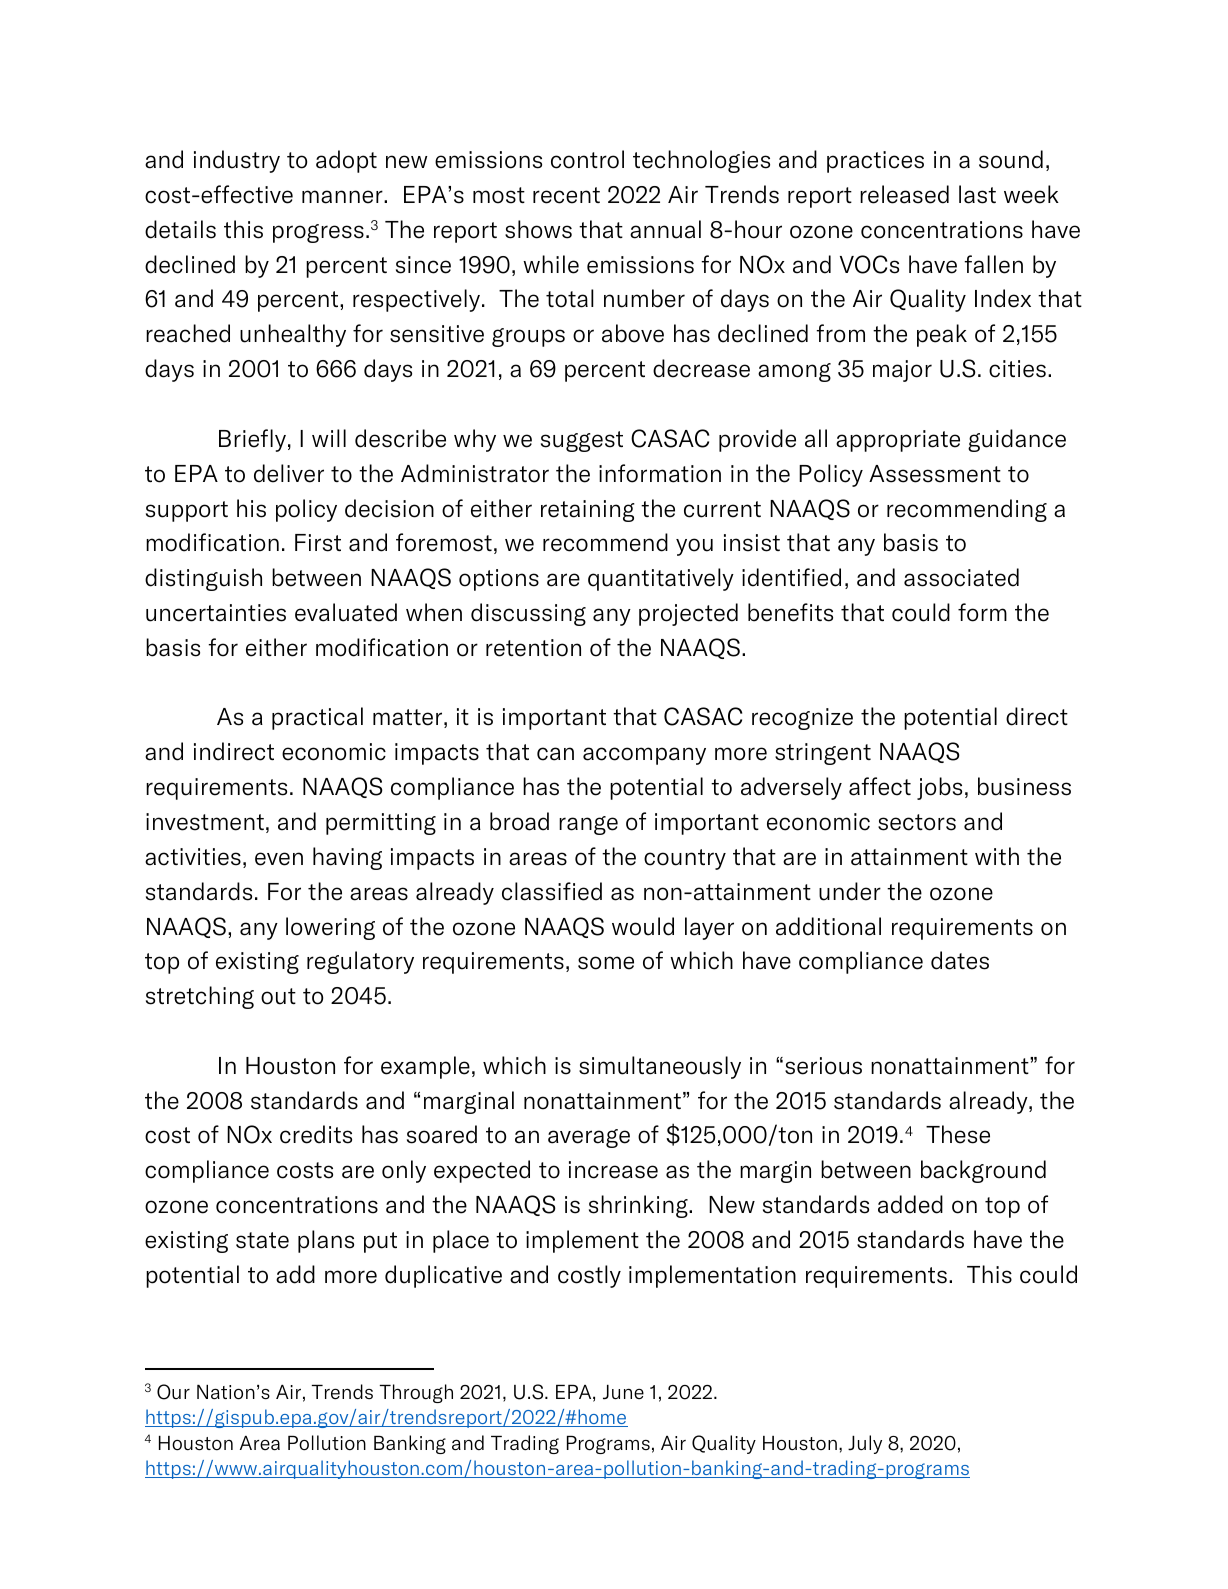  What do you see at coordinates (533, 648) in the screenshot?
I see `retention` at bounding box center [533, 648].
